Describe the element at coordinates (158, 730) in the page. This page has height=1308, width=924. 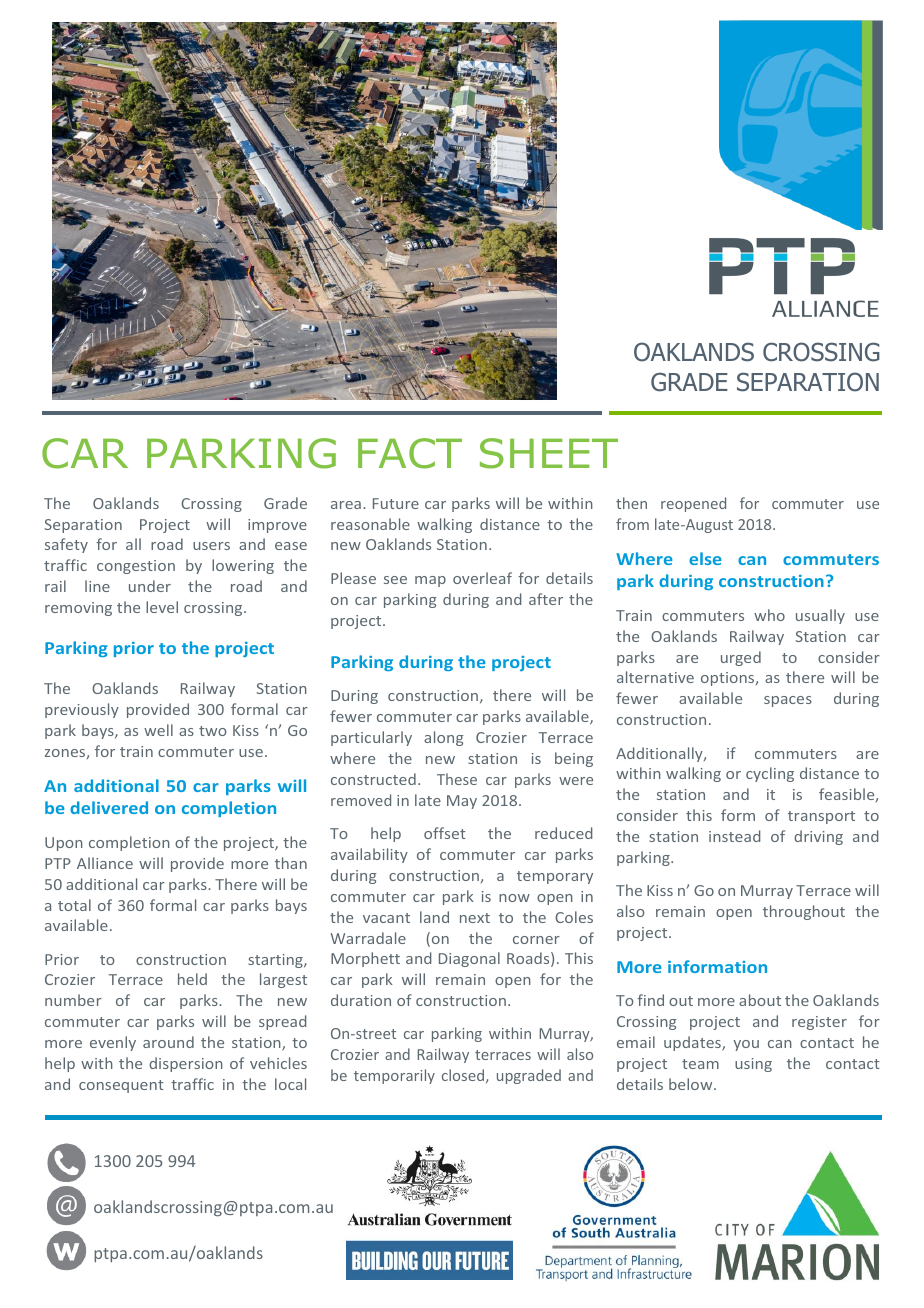
I see `well` at that location.
